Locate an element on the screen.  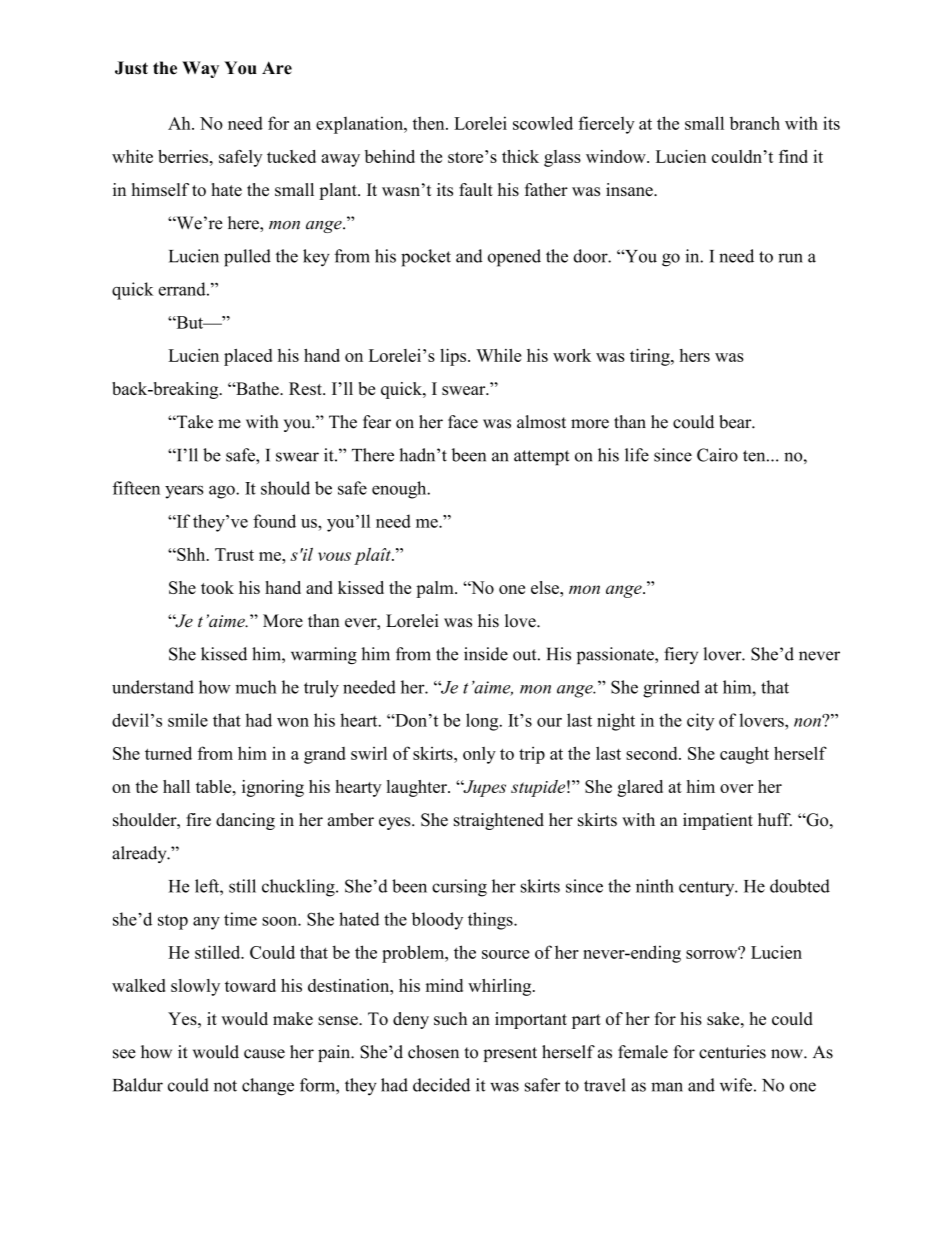
branch is located at coordinates (755, 123).
